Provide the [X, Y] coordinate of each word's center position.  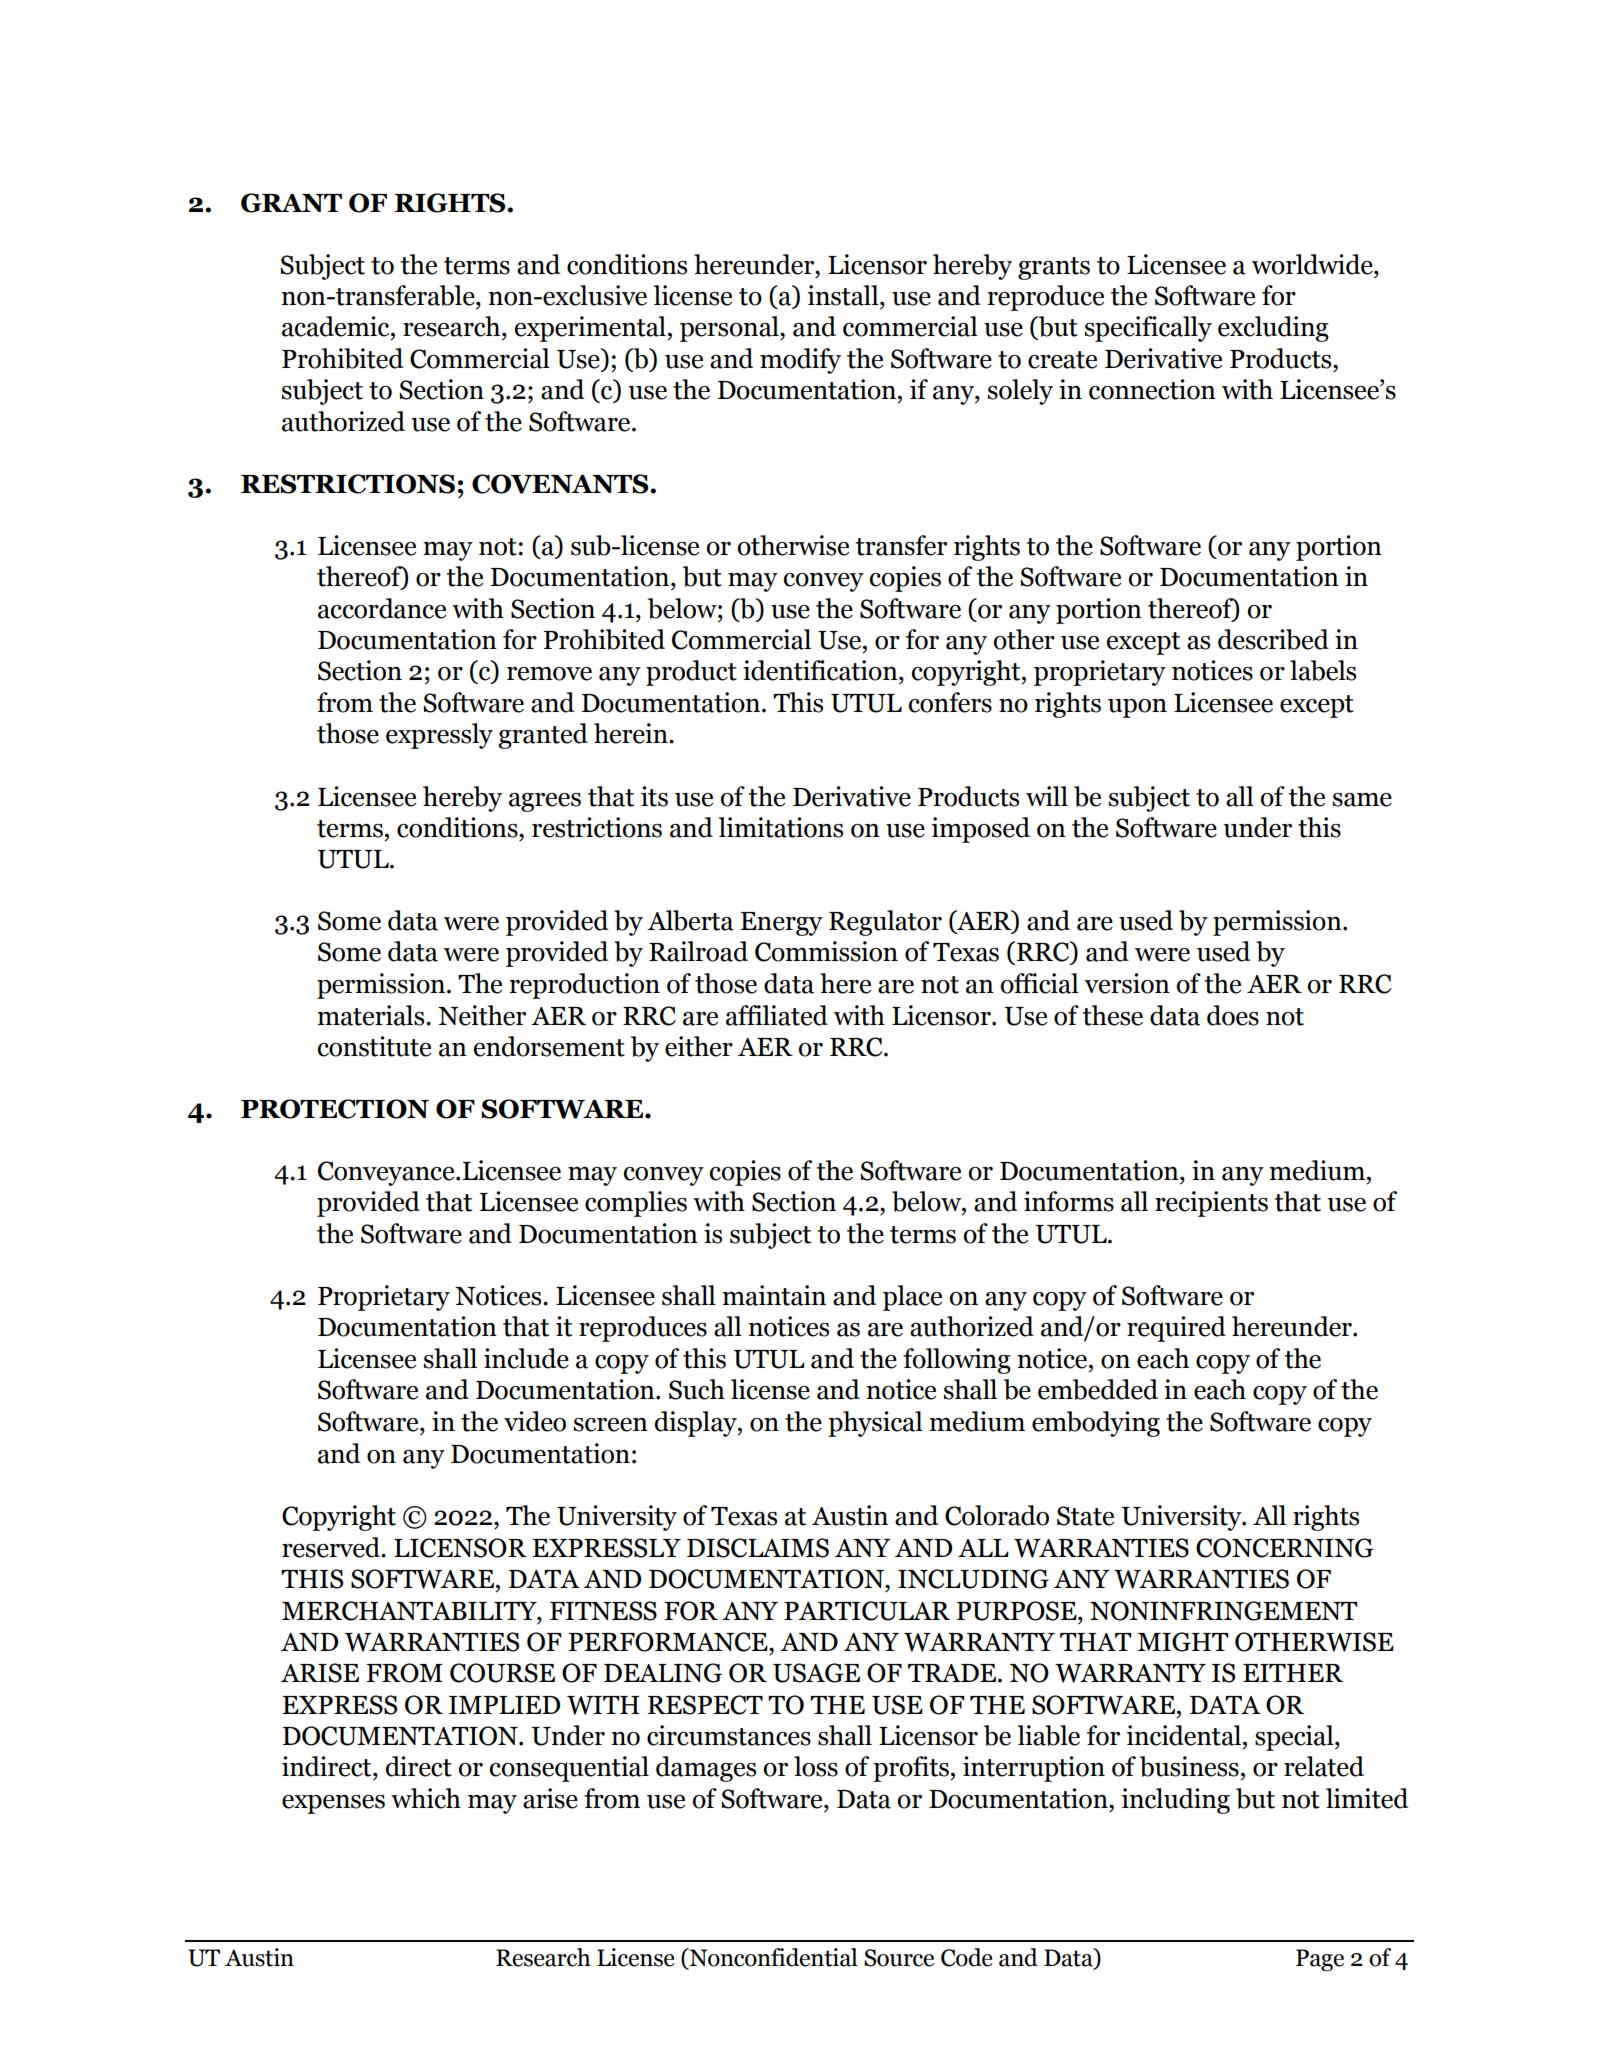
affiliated [777, 1015]
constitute [374, 1046]
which [426, 1798]
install [844, 295]
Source [899, 1958]
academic [337, 326]
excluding [1273, 329]
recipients [1211, 1204]
